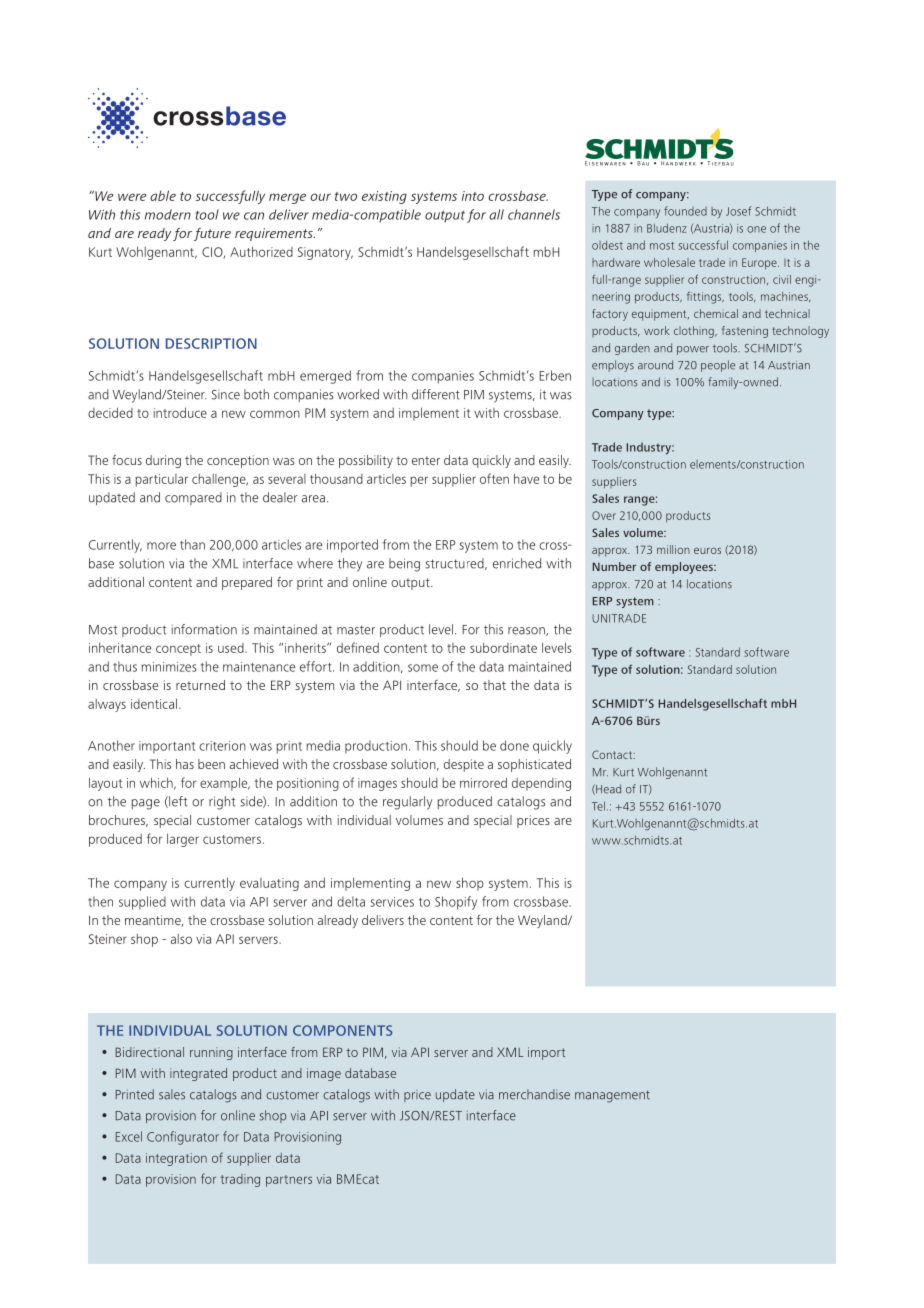  Describe the element at coordinates (163, 461) in the image. I see `during` at that location.
